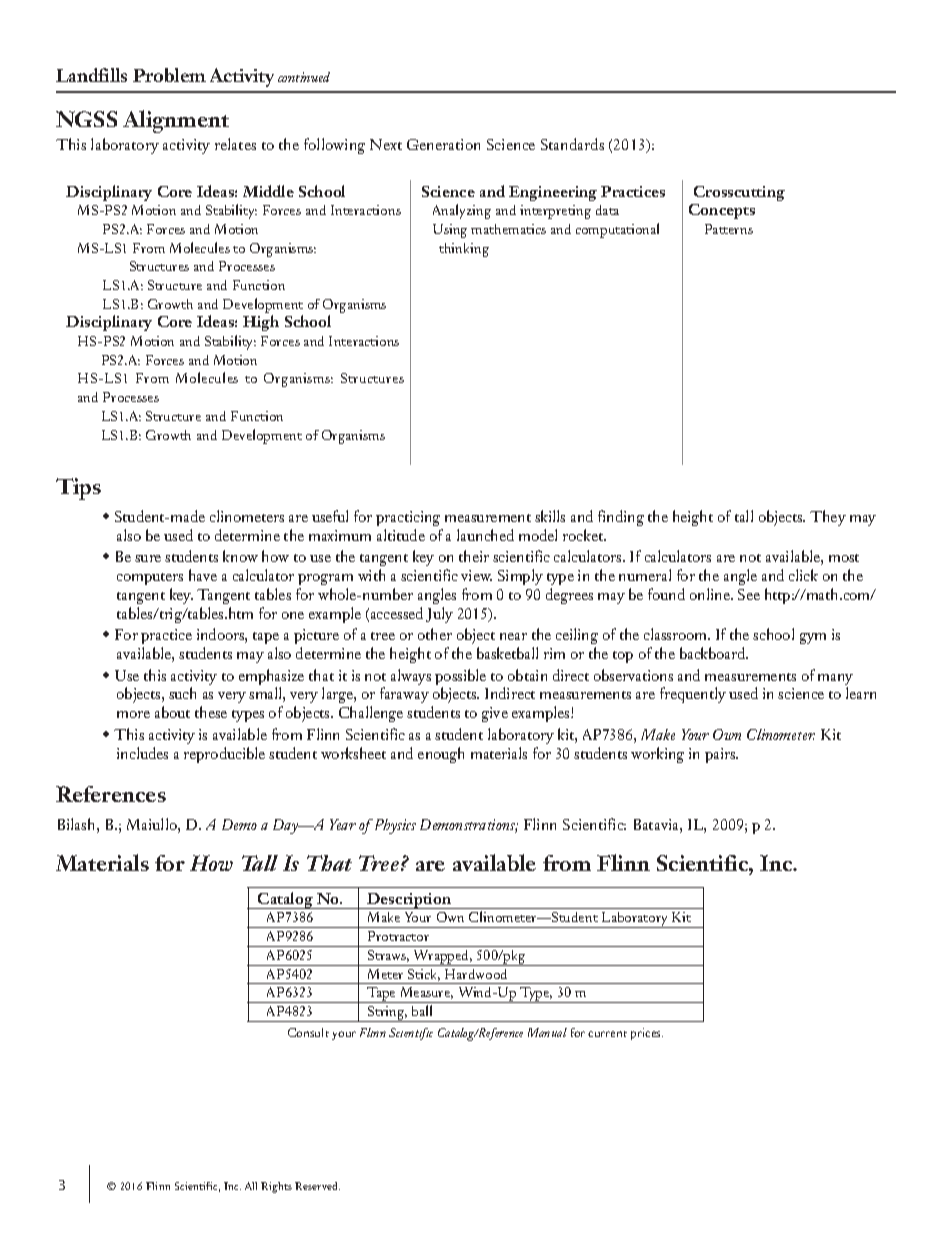 The height and width of the screenshot is (1233, 952). I want to click on Rights, so click(276, 1187).
